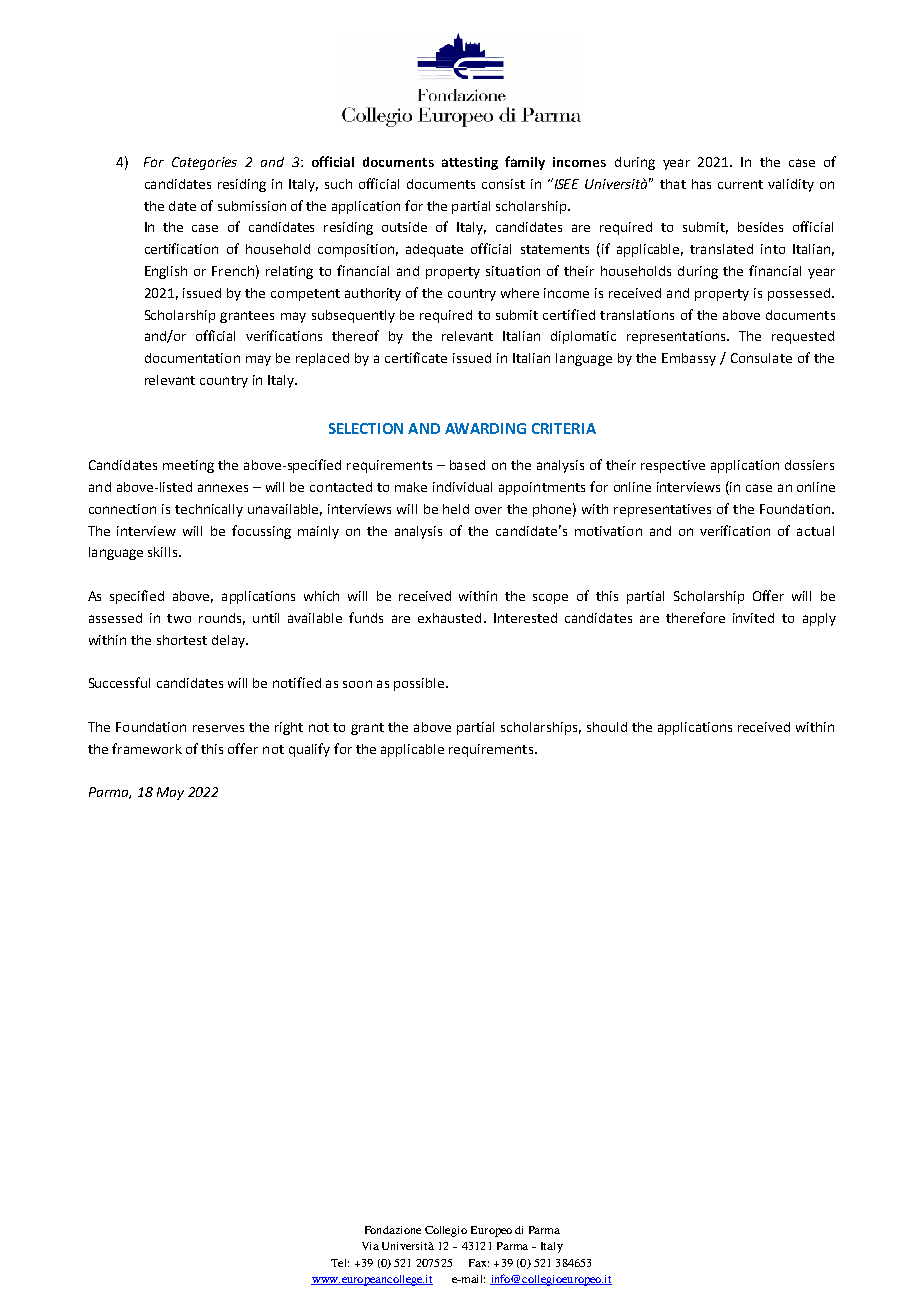 Image resolution: width=924 pixels, height=1308 pixels. What do you see at coordinates (503, 184) in the screenshot?
I see `consist` at bounding box center [503, 184].
